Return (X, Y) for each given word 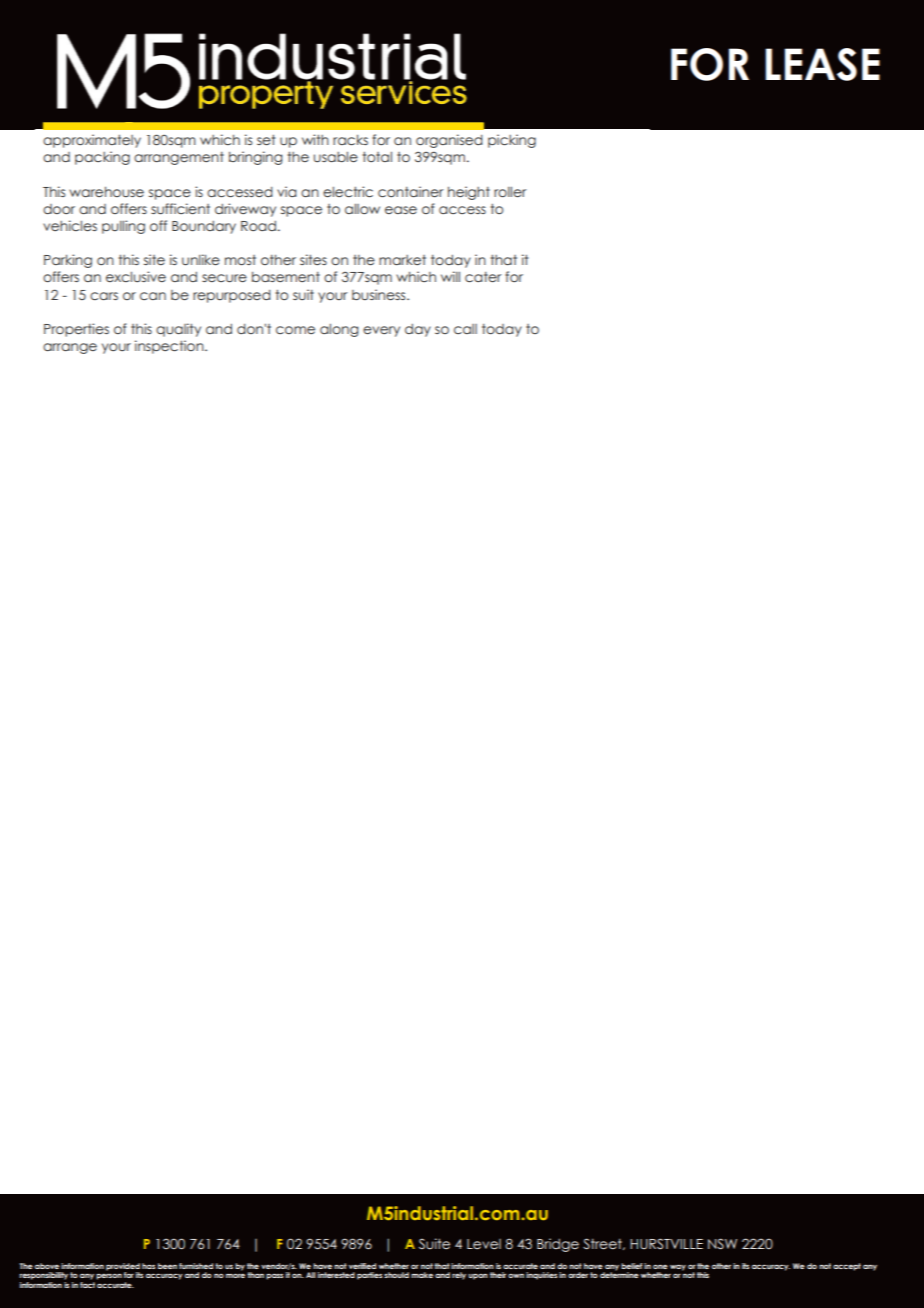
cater (483, 277)
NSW (722, 1244)
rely (459, 1276)
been (167, 1266)
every (381, 331)
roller (510, 192)
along (339, 330)
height (469, 193)
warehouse (106, 191)
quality (178, 330)
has (148, 1266)
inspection (170, 347)
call (465, 329)
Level (484, 1244)
